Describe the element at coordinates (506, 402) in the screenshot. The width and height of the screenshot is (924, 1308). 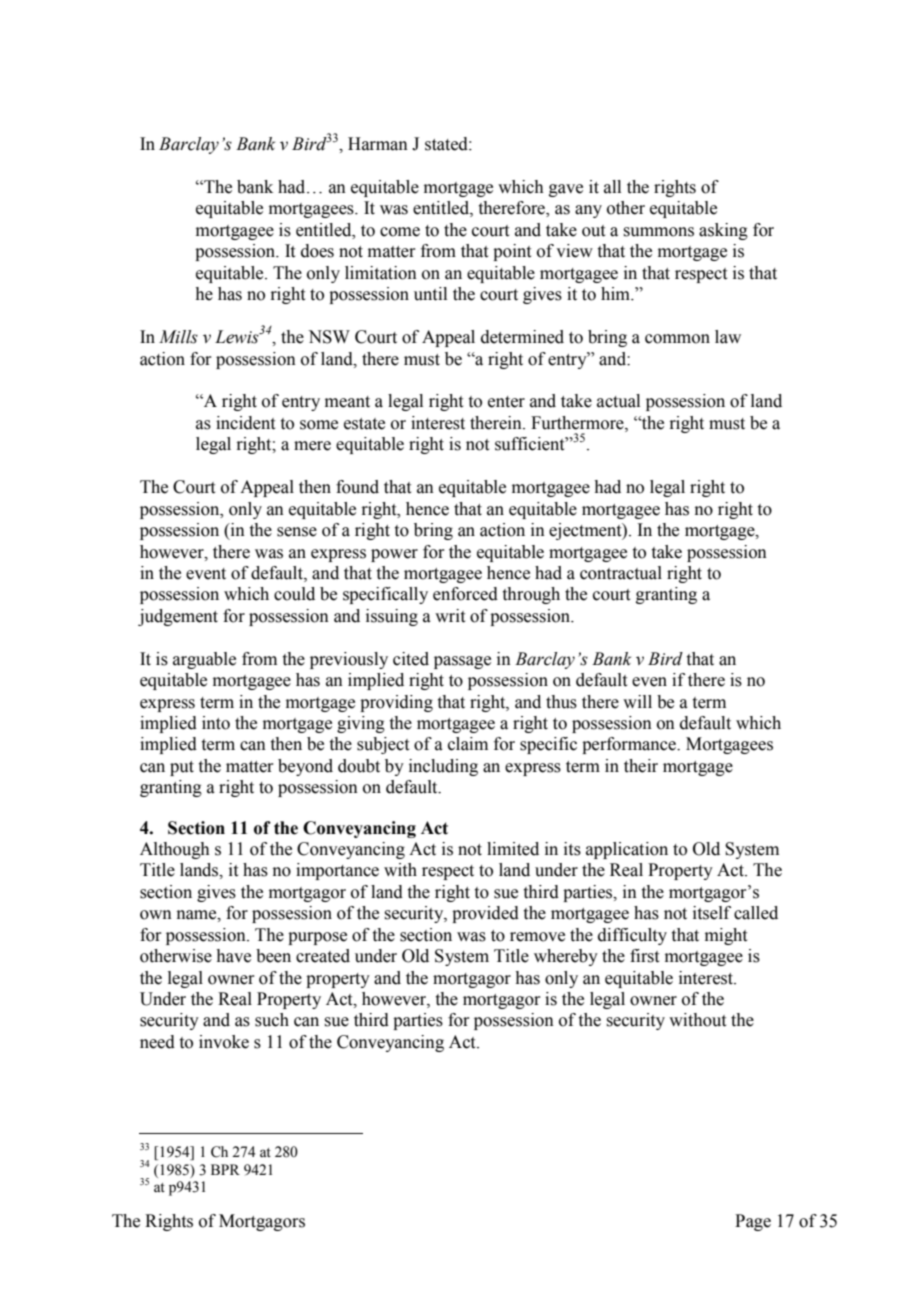
I see `enter` at that location.
